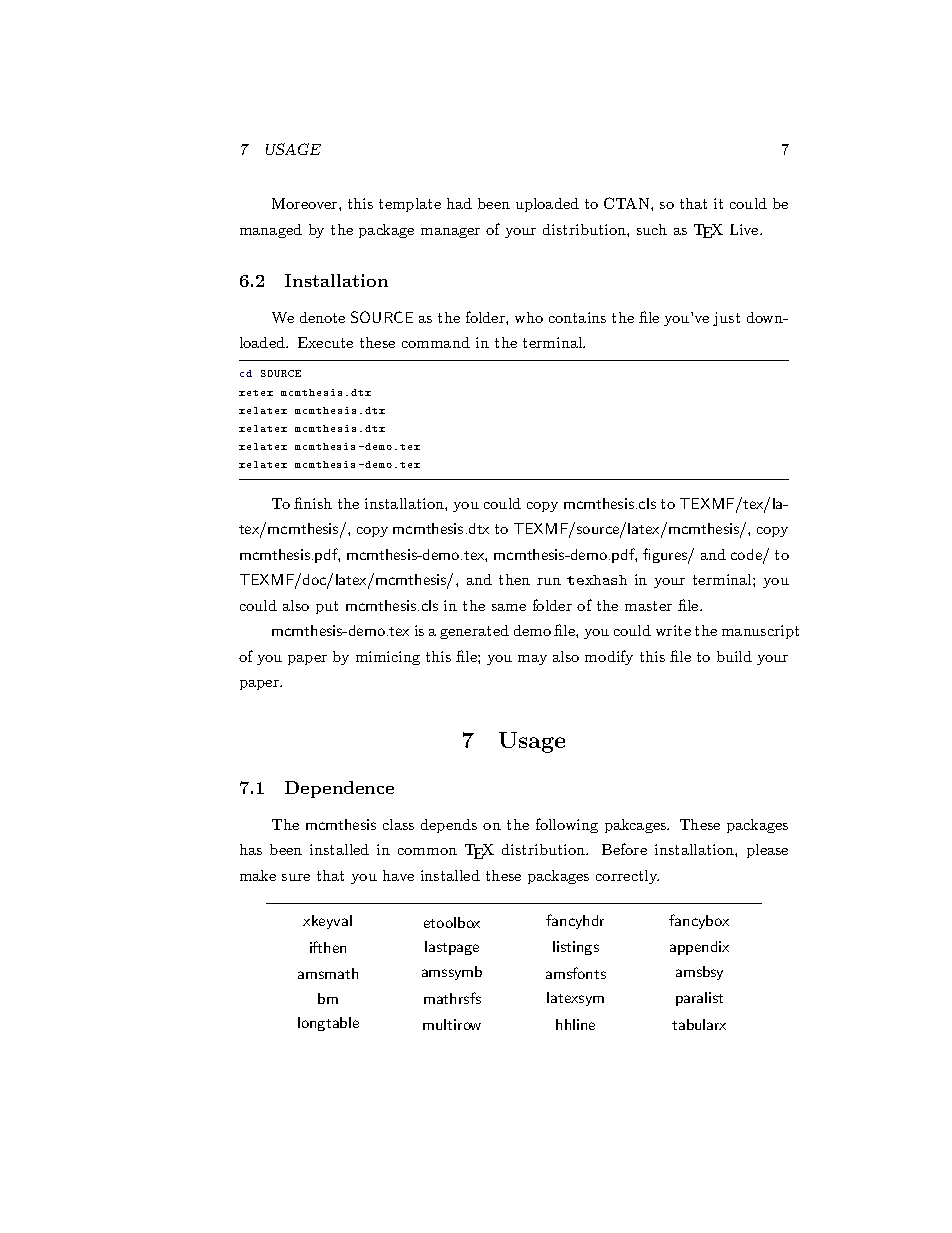 The width and height of the image is (952, 1233). Describe the element at coordinates (576, 948) in the image. I see `listings` at that location.
